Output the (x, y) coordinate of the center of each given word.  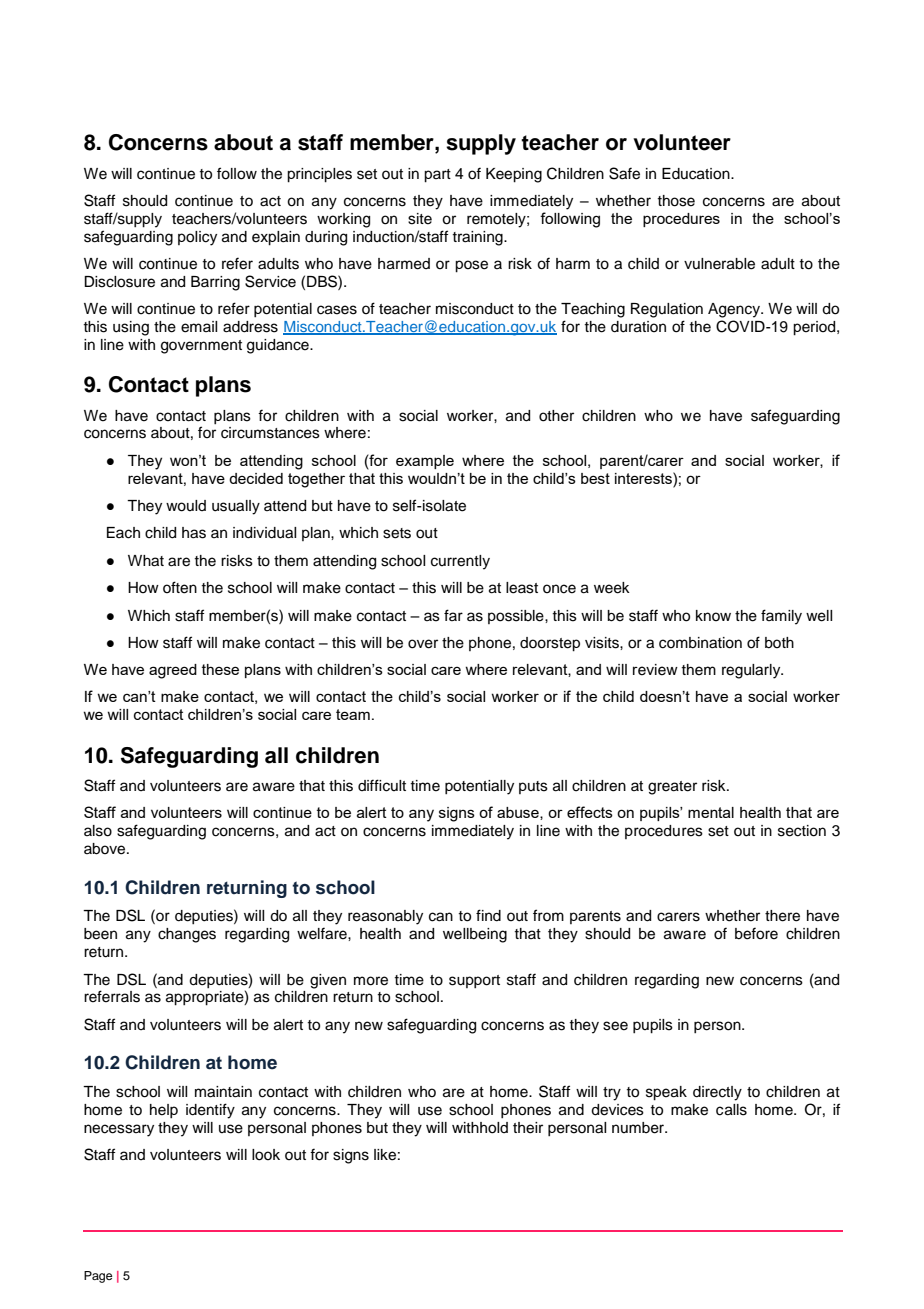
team (353, 714)
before (756, 933)
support (474, 981)
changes (187, 935)
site (420, 219)
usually (236, 507)
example (425, 462)
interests (644, 478)
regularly (752, 671)
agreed (173, 671)
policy (197, 238)
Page (98, 1277)
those (676, 201)
